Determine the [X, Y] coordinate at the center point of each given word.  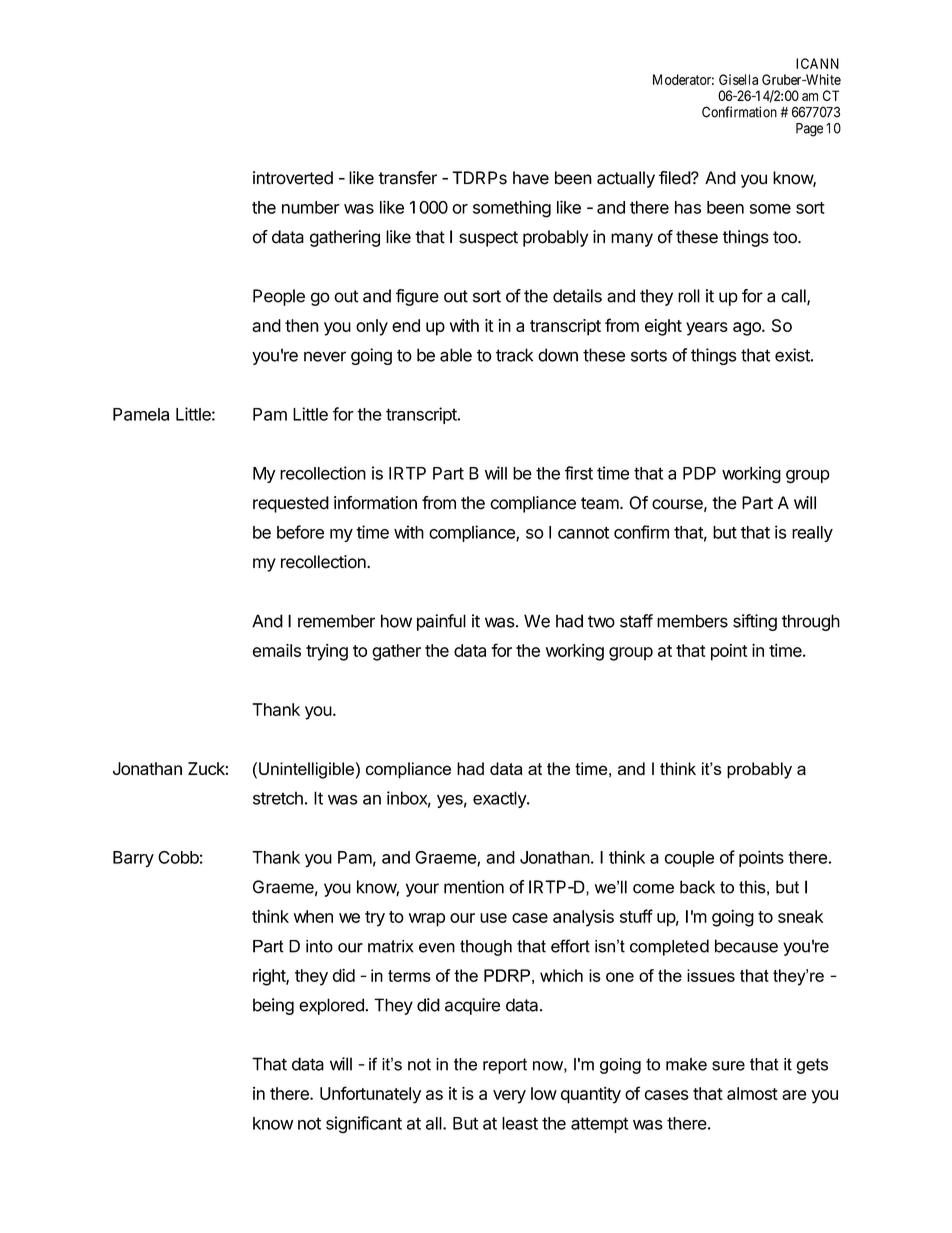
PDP [699, 473]
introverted [293, 178]
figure [417, 297]
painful [441, 622]
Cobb [178, 857]
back [697, 887]
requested [291, 504]
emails [277, 650]
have [531, 178]
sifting [755, 622]
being [273, 1006]
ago [748, 329]
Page [809, 130]
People [279, 297]
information [375, 503]
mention [474, 887]
